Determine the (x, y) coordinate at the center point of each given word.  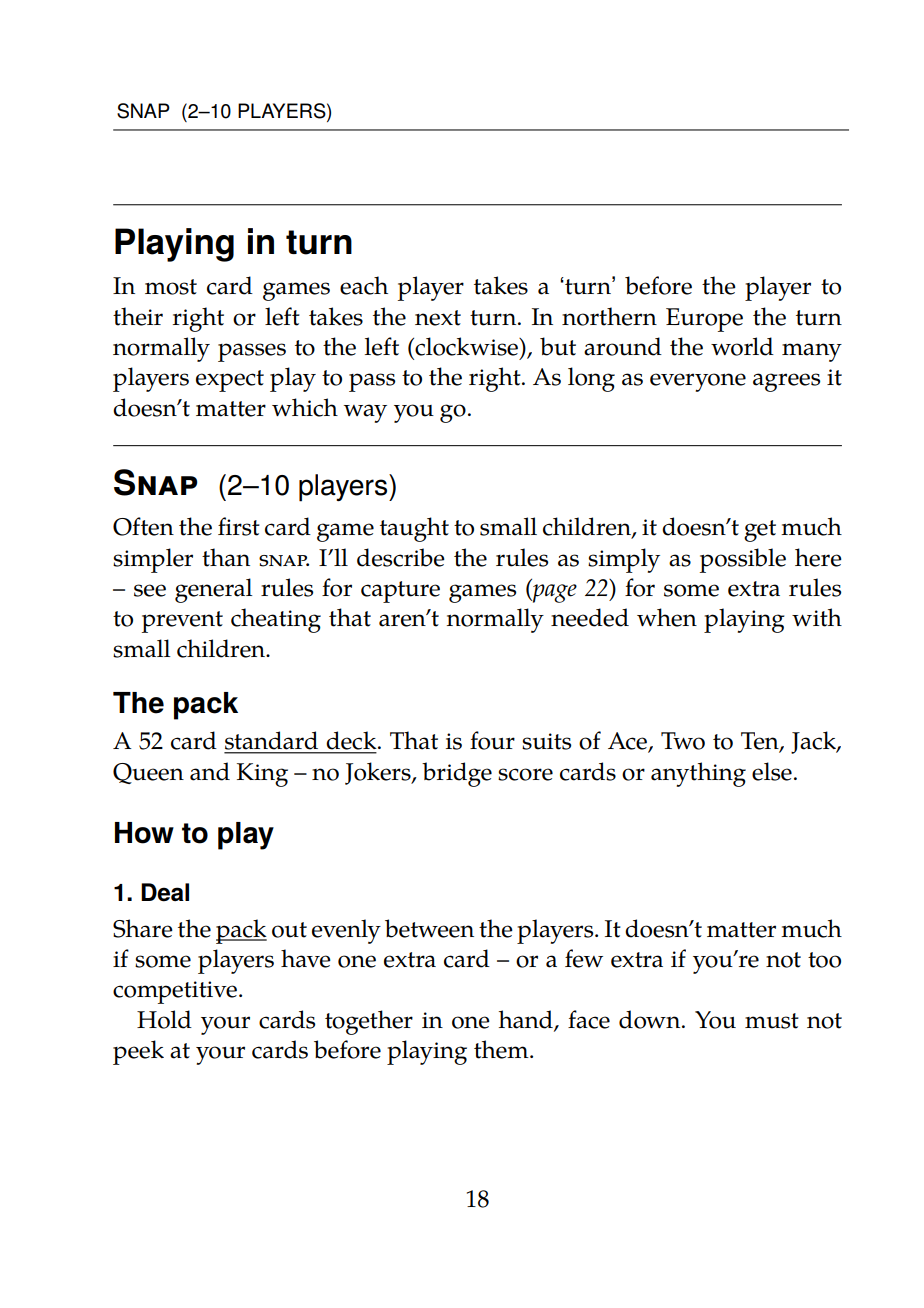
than (226, 557)
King (262, 775)
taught (414, 529)
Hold (164, 1019)
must (772, 1021)
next (438, 318)
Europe (704, 320)
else (772, 771)
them (502, 1049)
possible (743, 560)
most (171, 287)
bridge (457, 774)
